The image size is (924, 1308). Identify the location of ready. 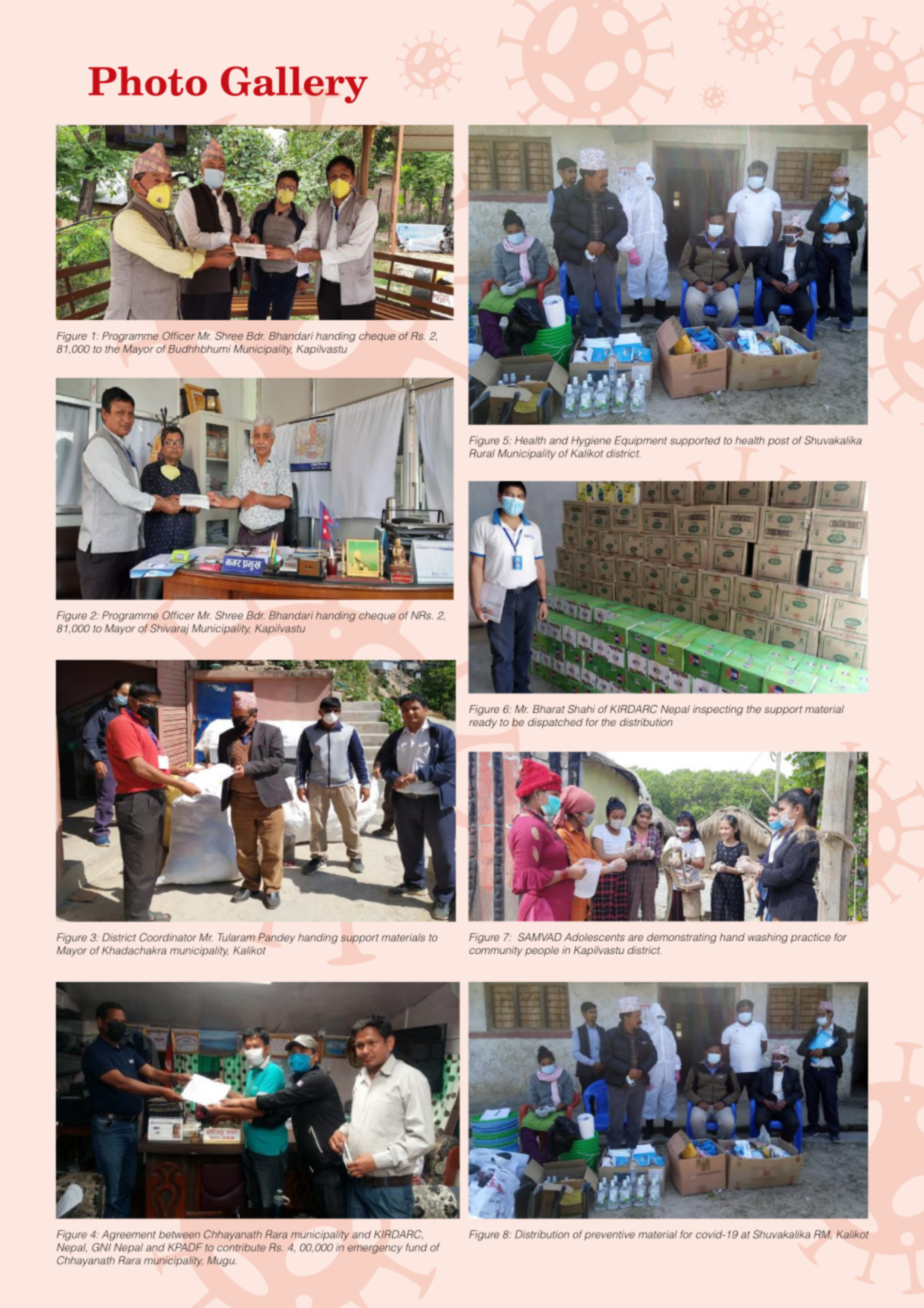
(483, 723).
